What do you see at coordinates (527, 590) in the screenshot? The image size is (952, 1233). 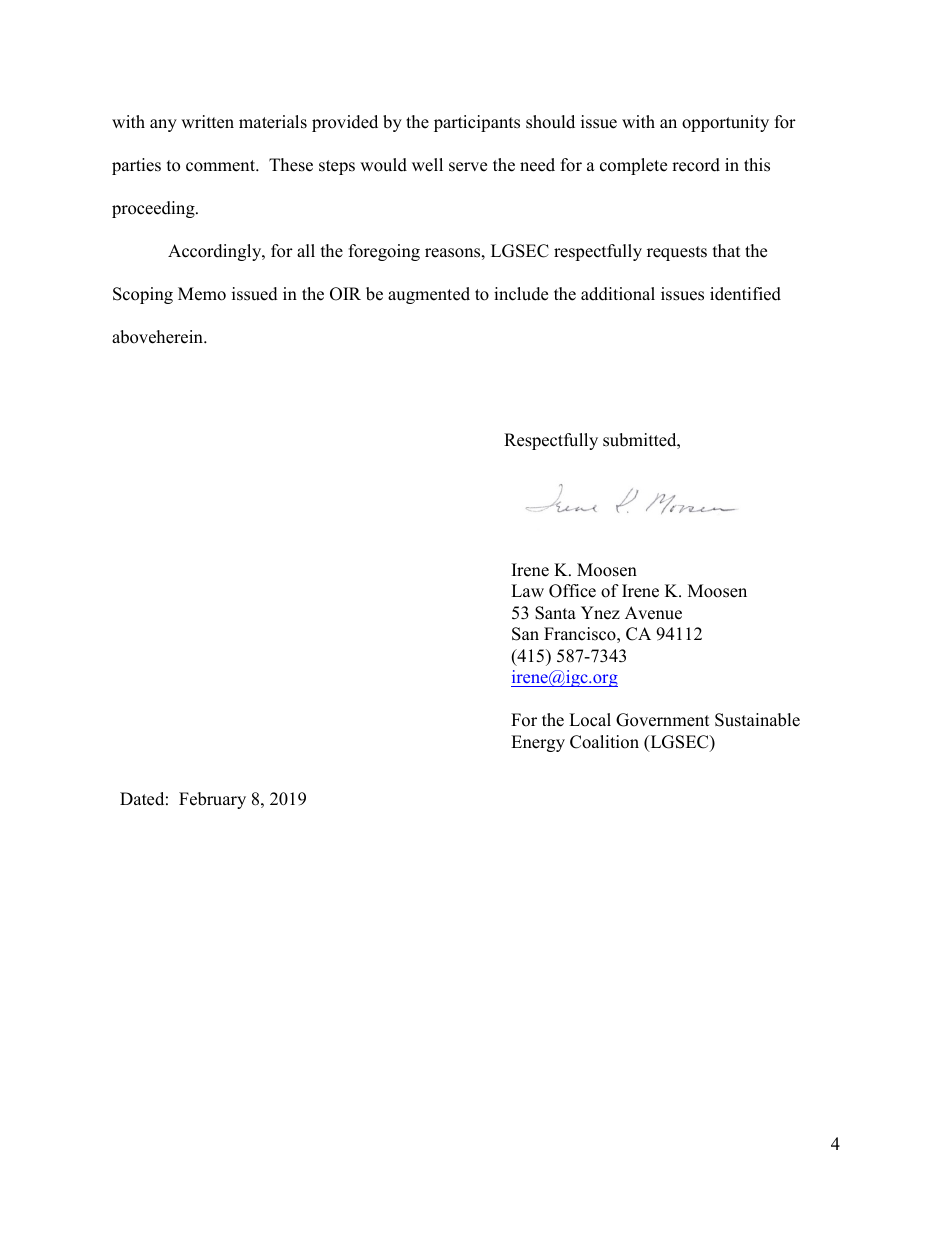 I see `Law` at bounding box center [527, 590].
